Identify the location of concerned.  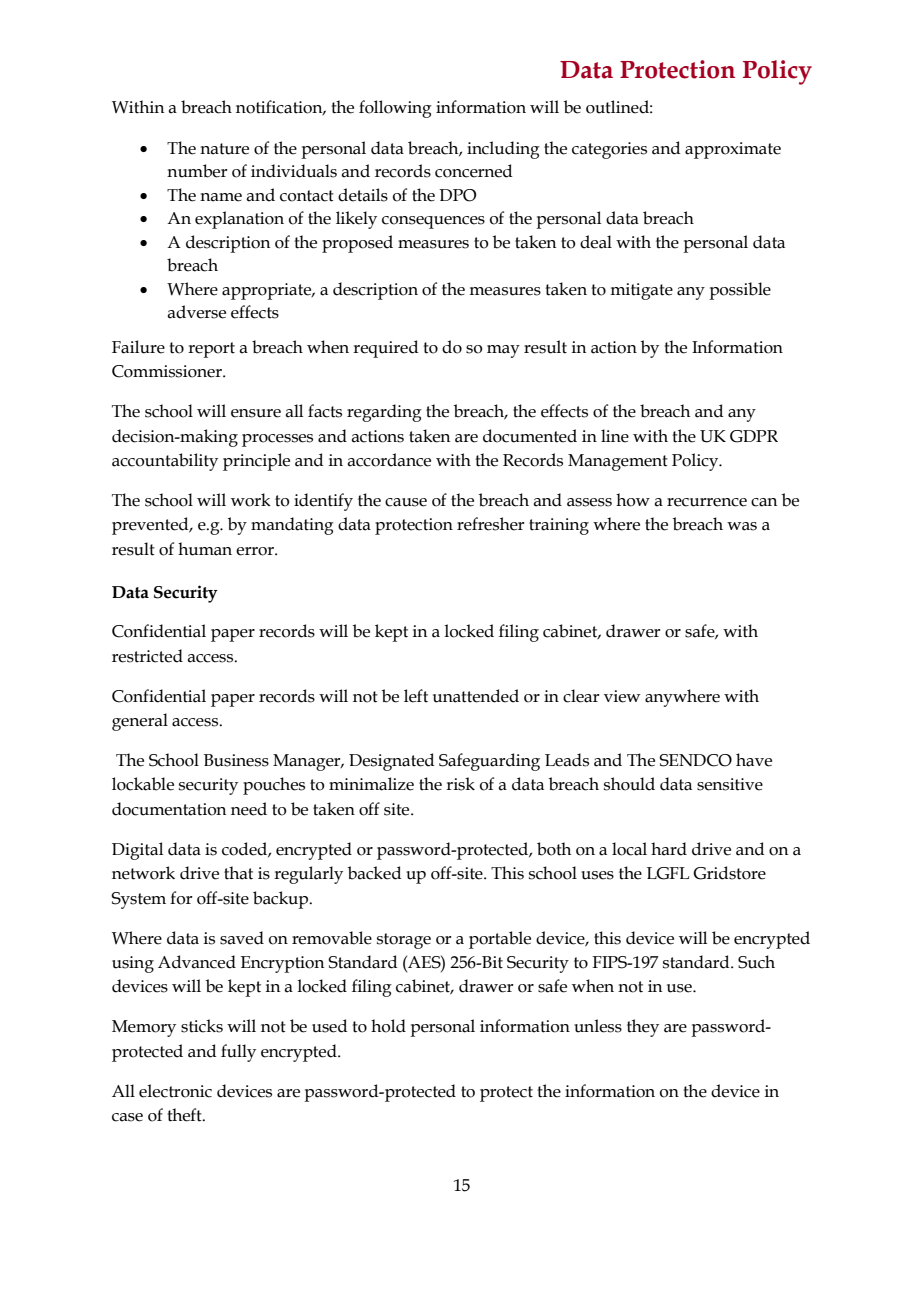
(473, 171).
